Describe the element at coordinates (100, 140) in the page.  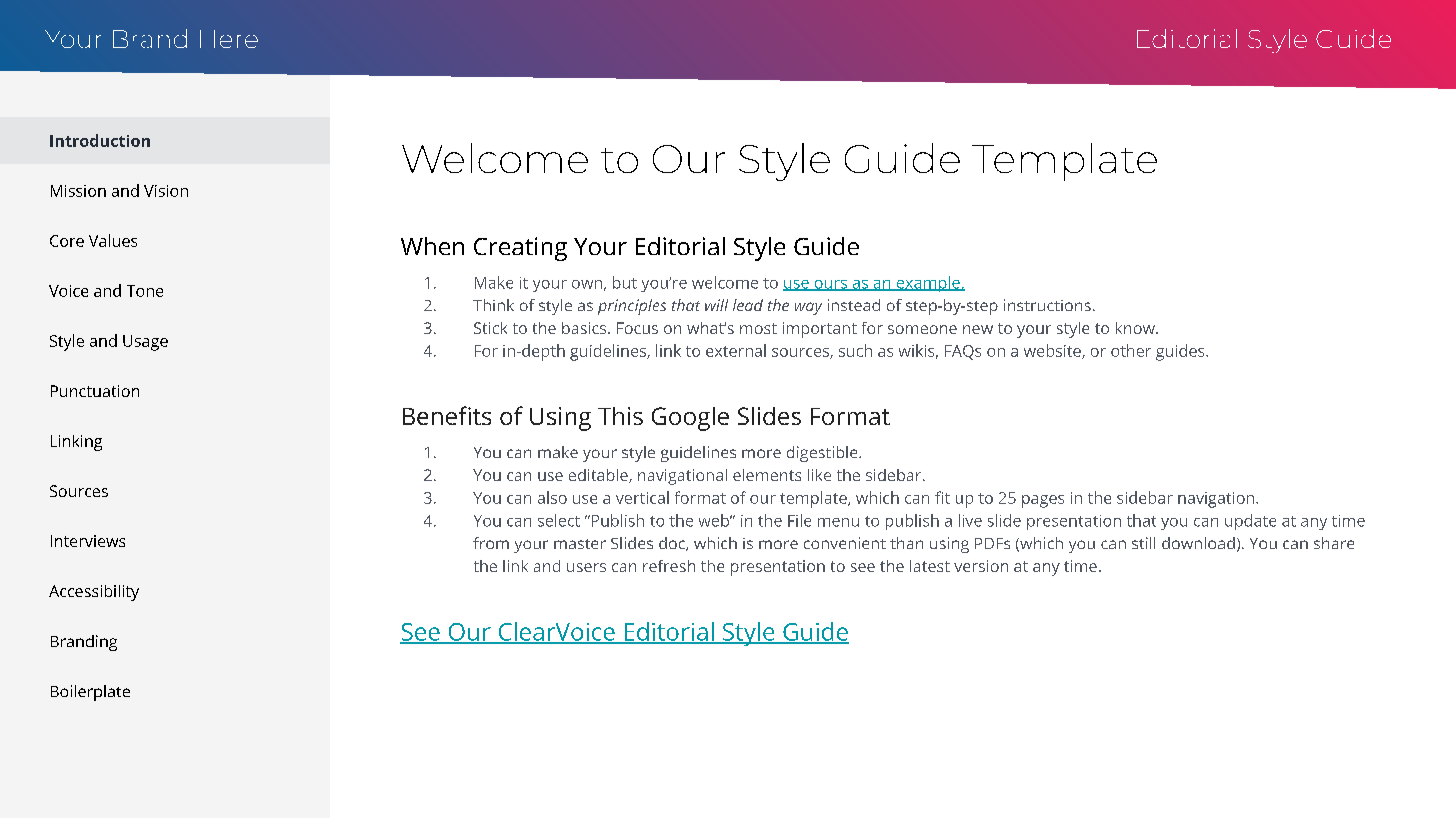
I see `Introduction` at that location.
